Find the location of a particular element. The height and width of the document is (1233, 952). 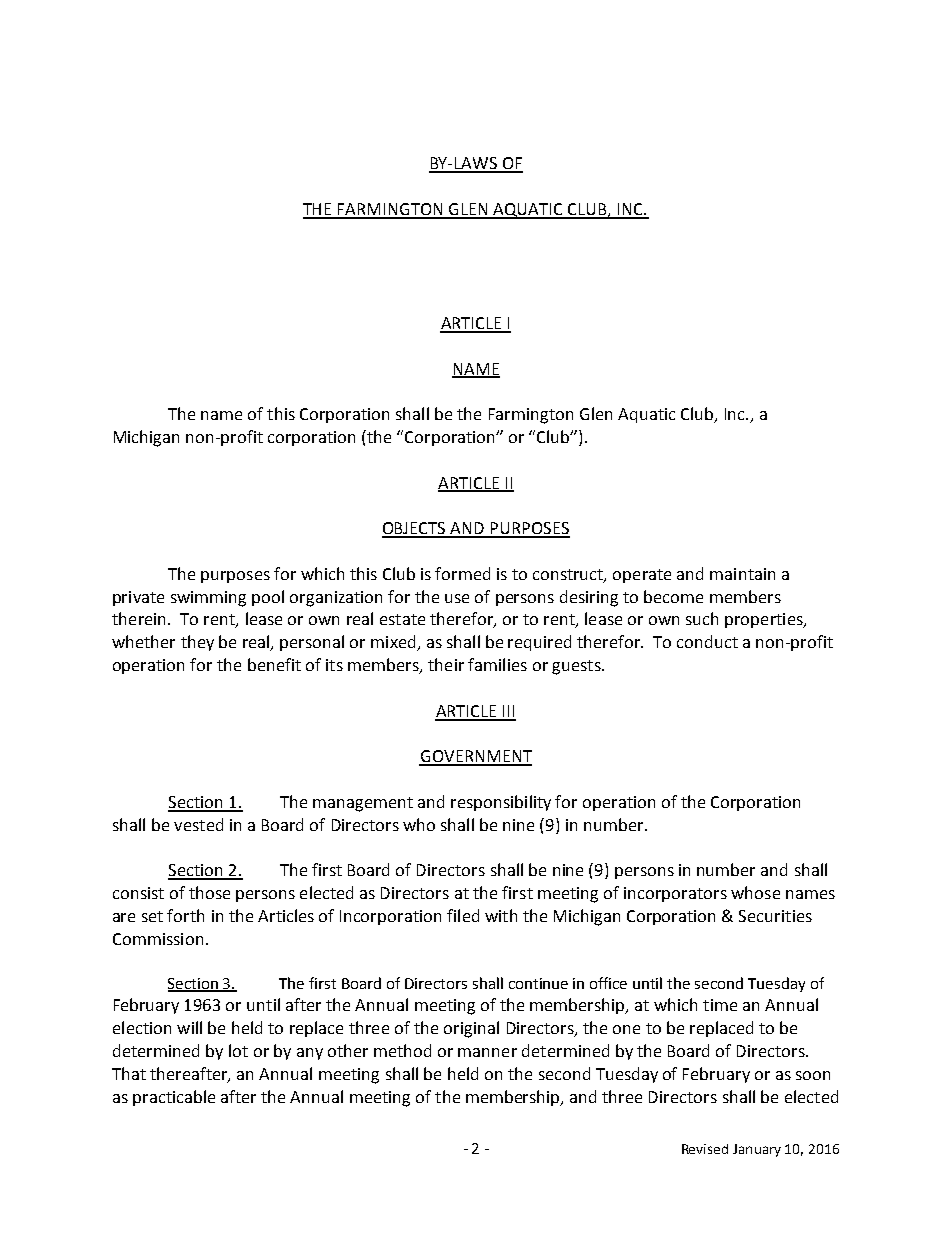

Securities is located at coordinates (775, 916).
